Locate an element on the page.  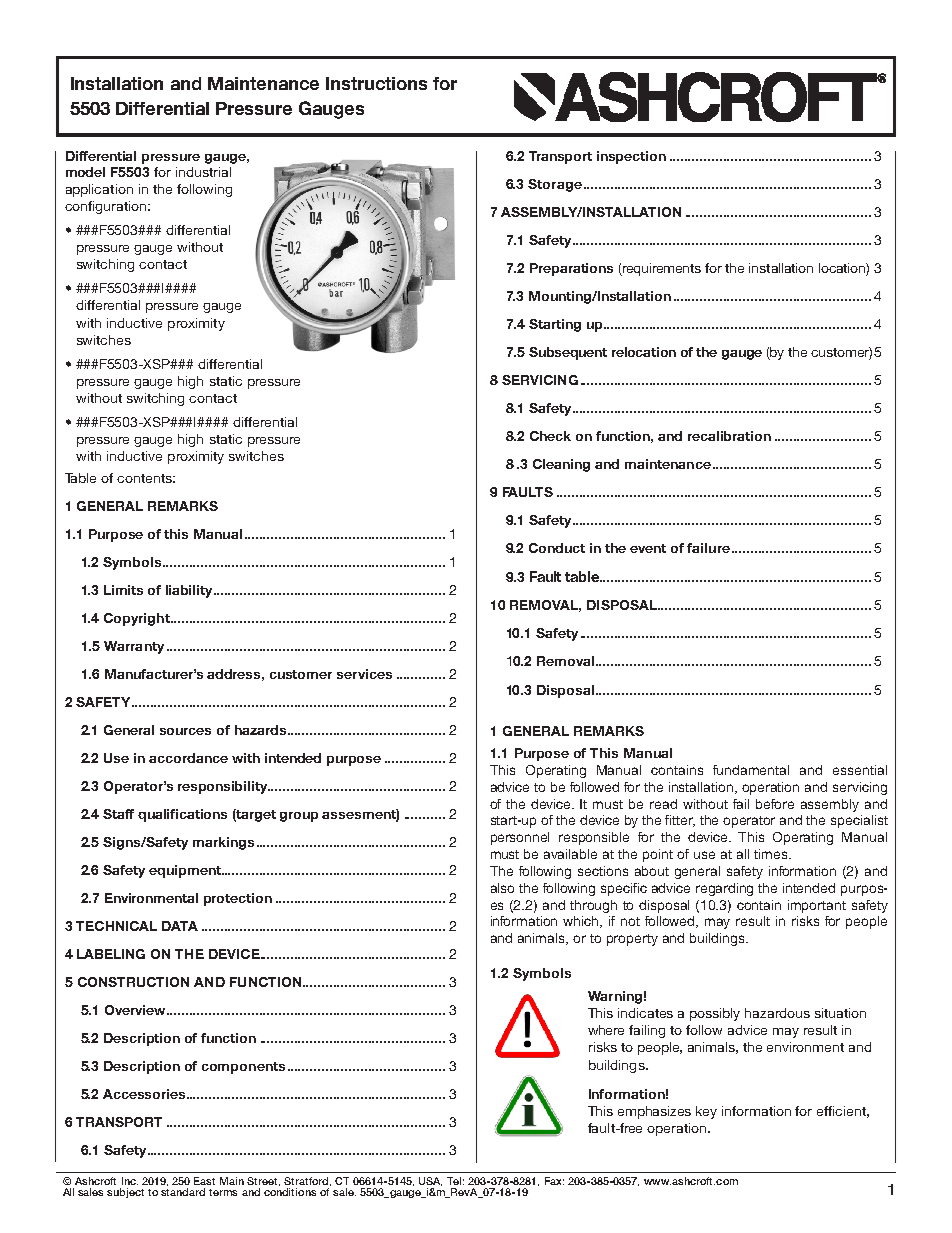
event is located at coordinates (648, 548).
